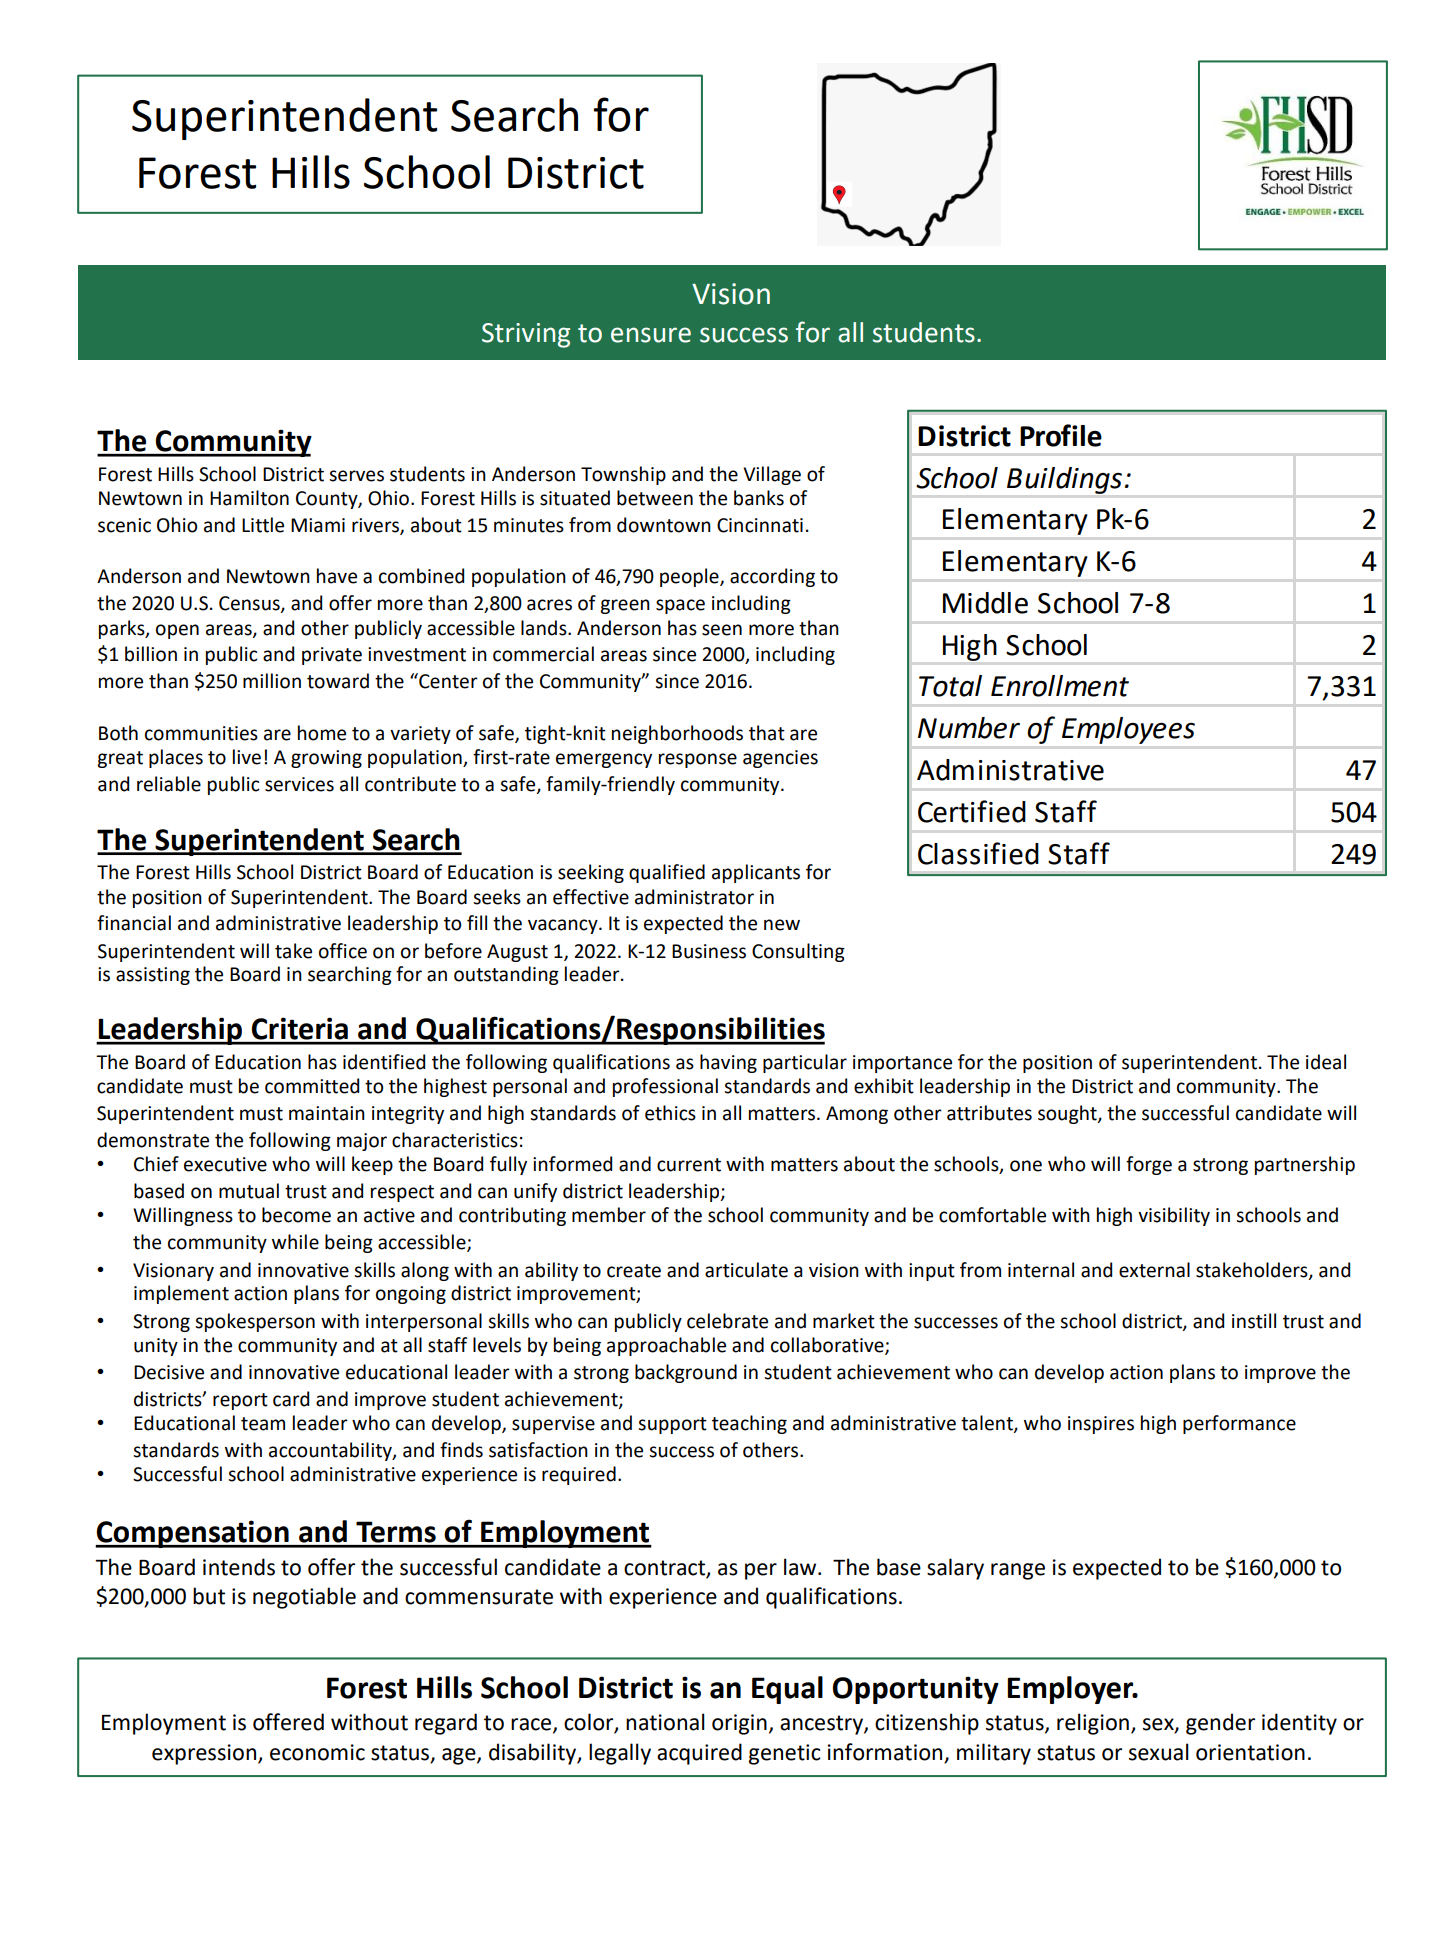  What do you see at coordinates (1149, 1165) in the image?
I see `forge` at bounding box center [1149, 1165].
